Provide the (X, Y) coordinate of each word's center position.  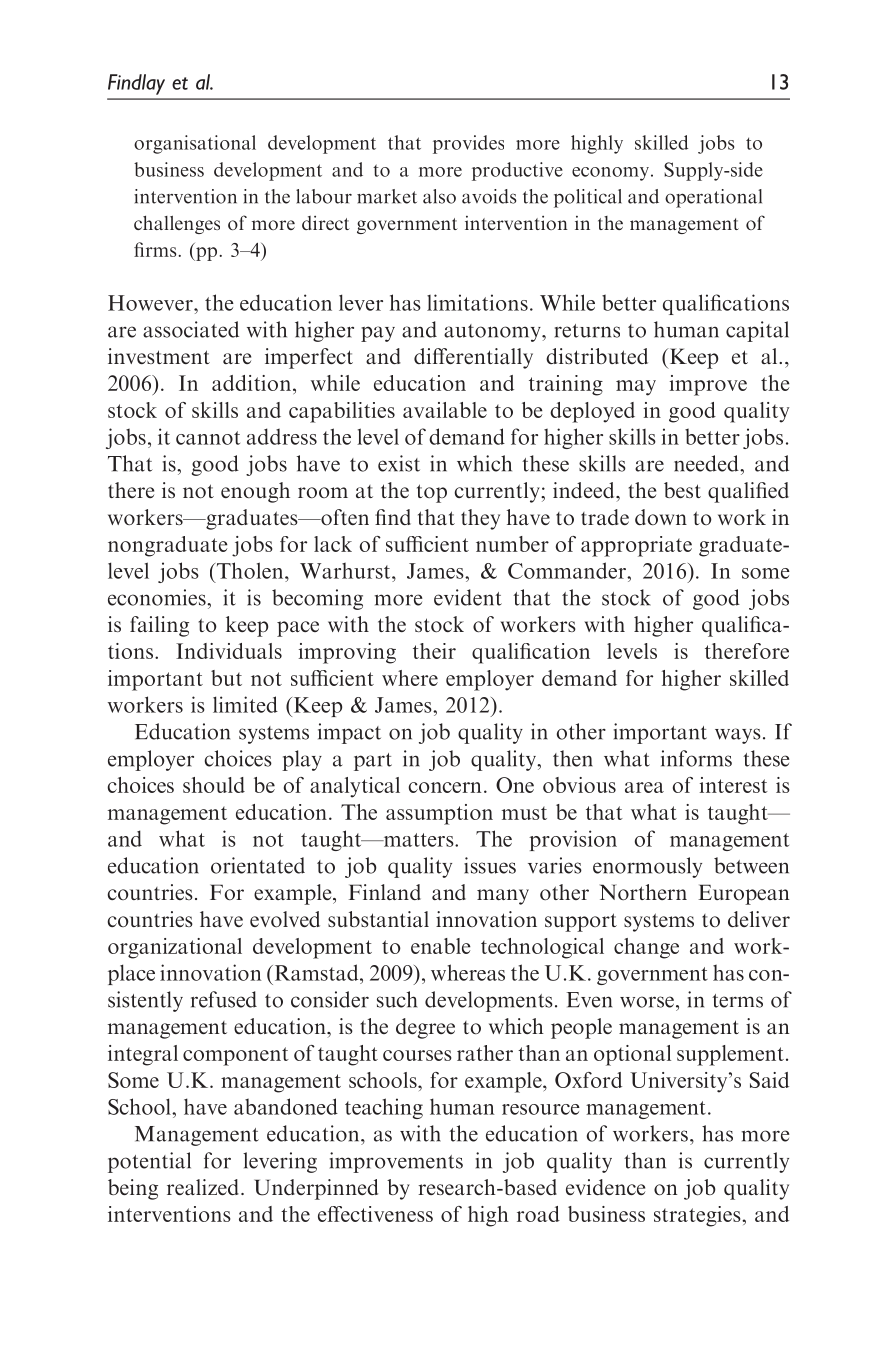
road (538, 1214)
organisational (195, 144)
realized (203, 1187)
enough (255, 492)
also (439, 196)
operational (713, 198)
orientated (258, 865)
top (432, 493)
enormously (647, 867)
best (682, 490)
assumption (439, 814)
